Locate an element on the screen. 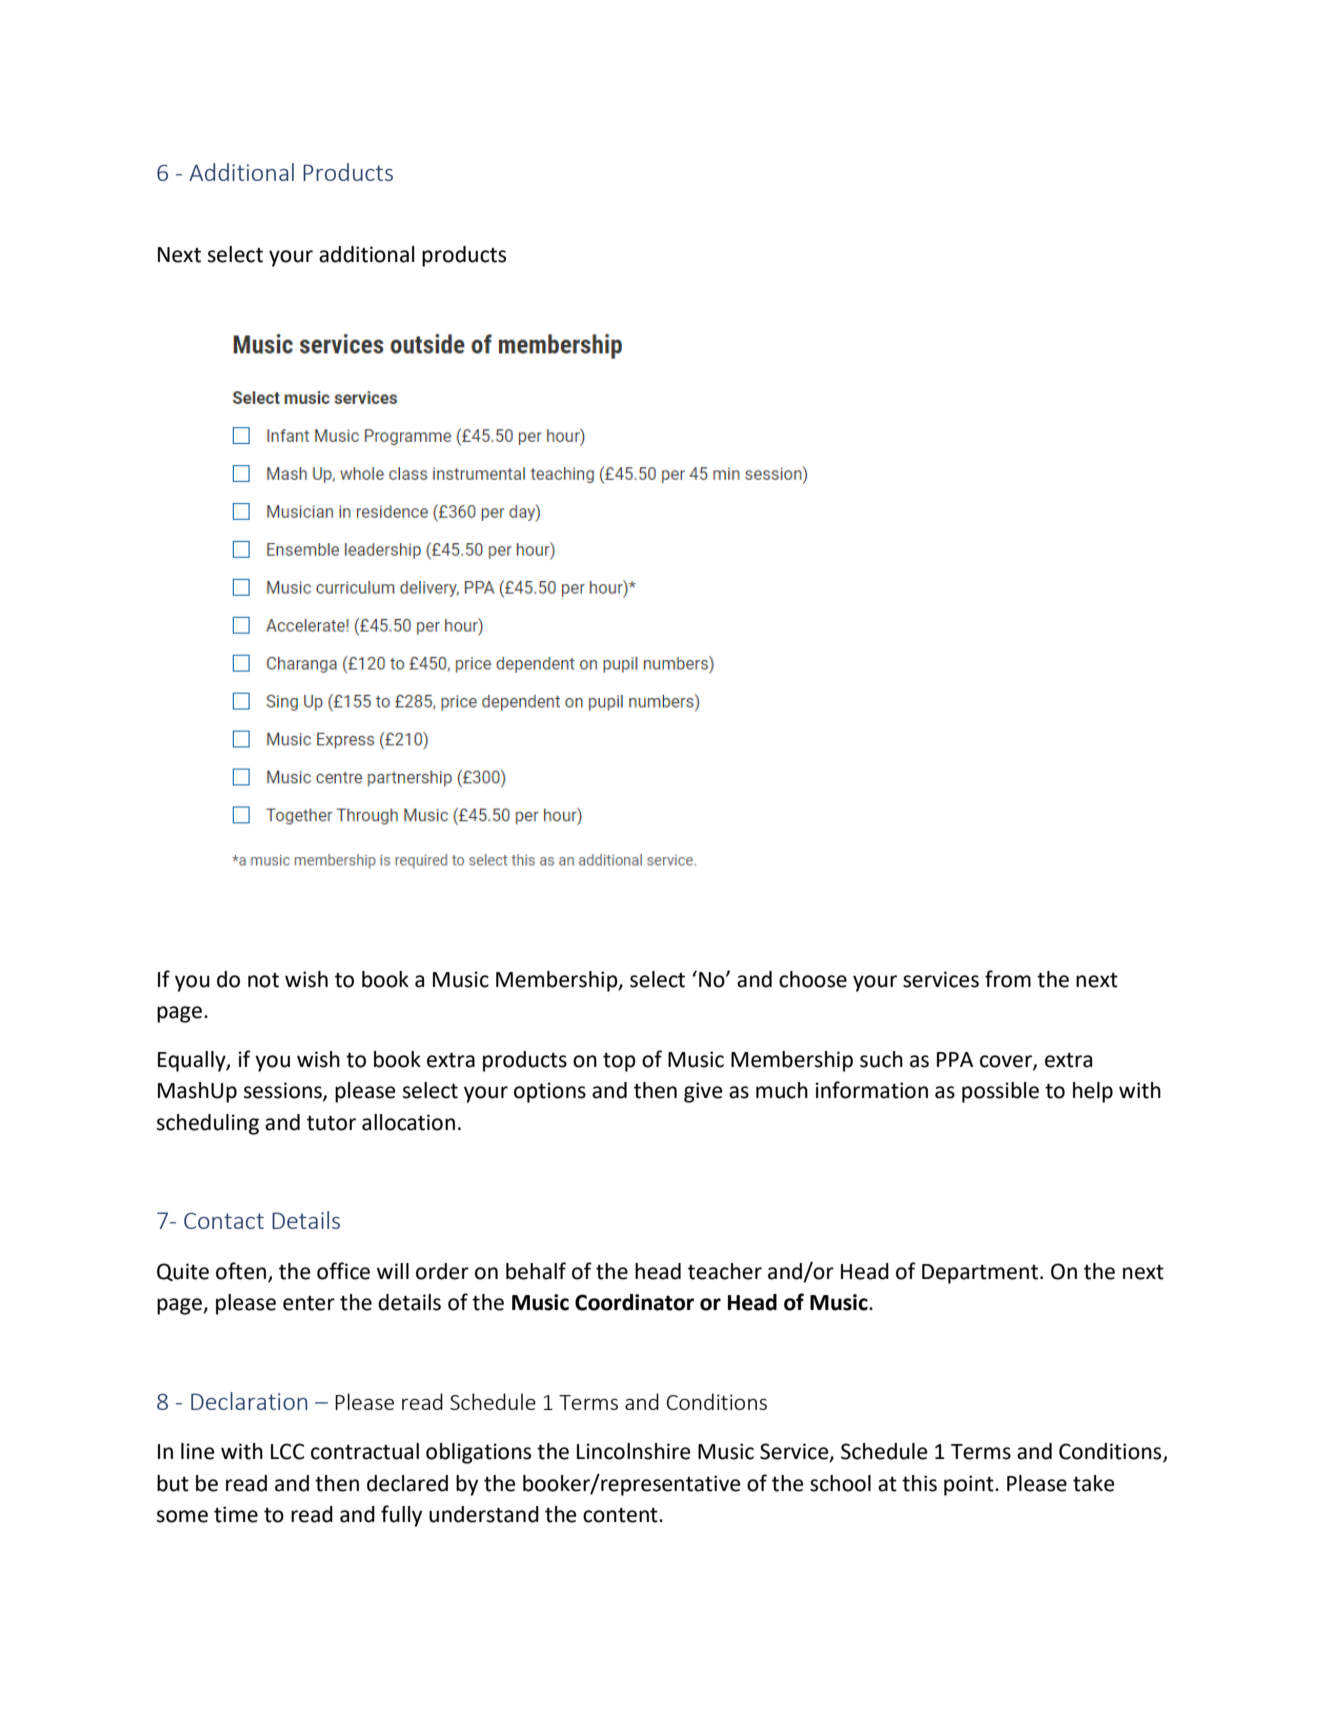  from is located at coordinates (1008, 979).
